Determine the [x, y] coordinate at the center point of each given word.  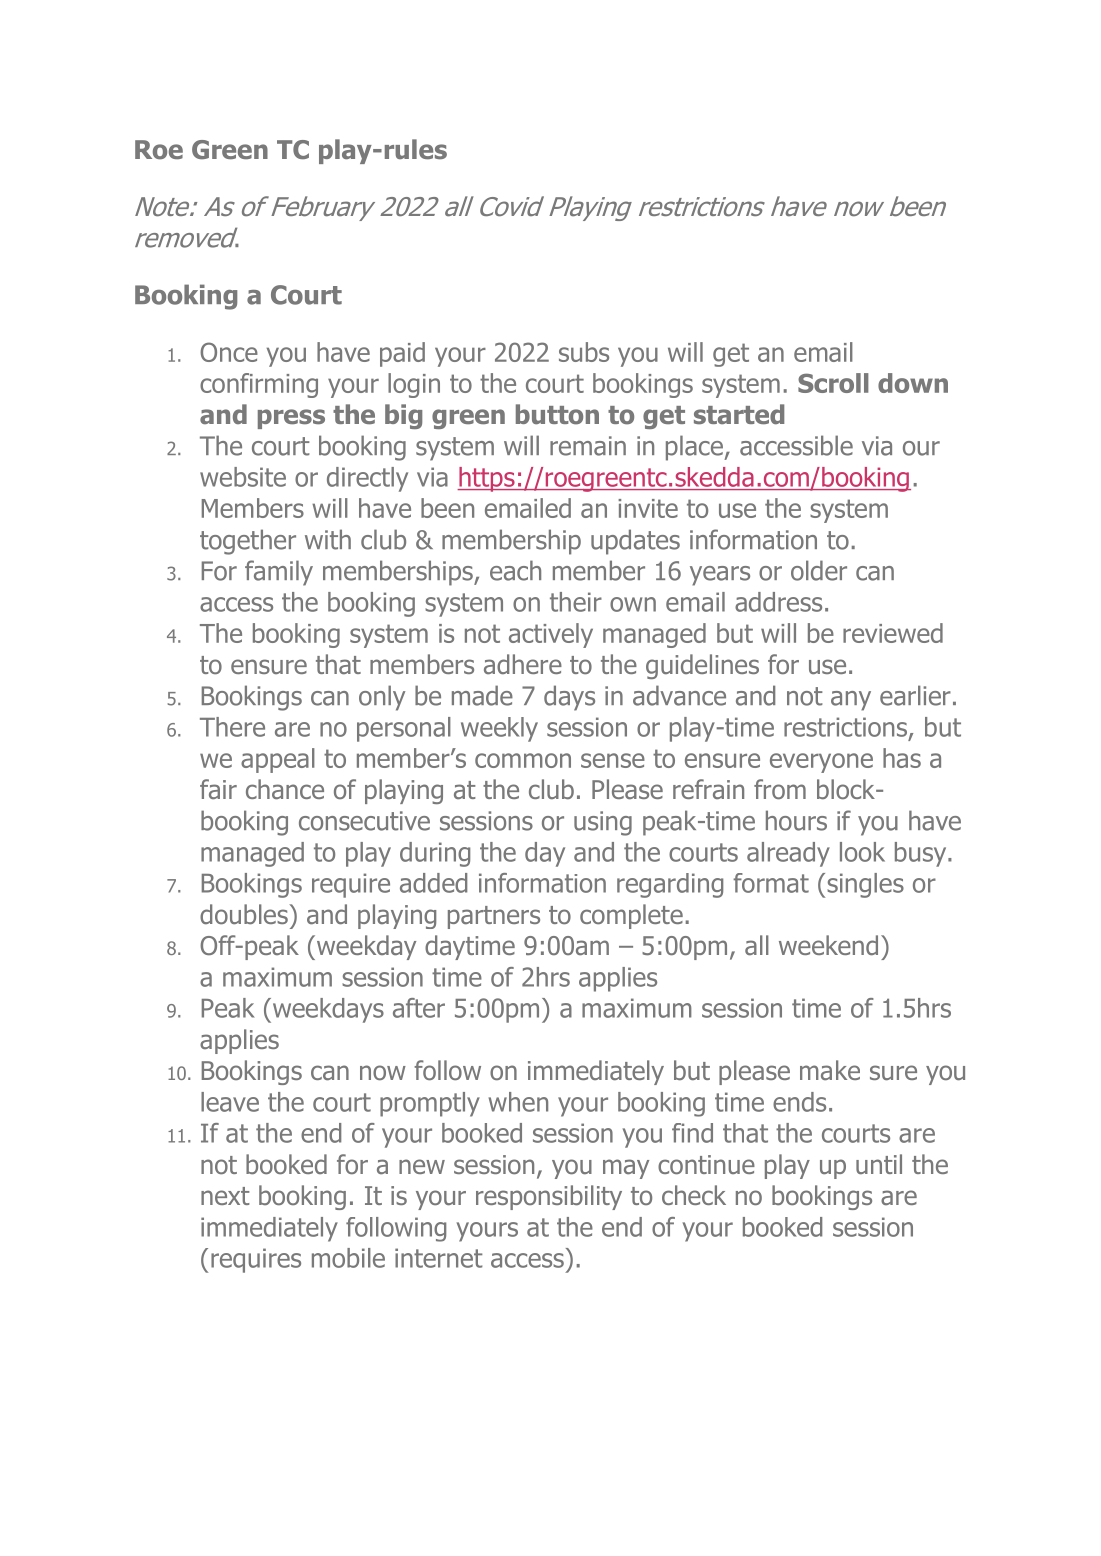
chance [285, 789]
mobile [348, 1258]
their [576, 602]
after [419, 1008]
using [603, 823]
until [879, 1164]
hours [796, 820]
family [279, 573]
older [819, 570]
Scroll [833, 383]
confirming [259, 385]
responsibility [549, 1197]
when [518, 1102]
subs [584, 352]
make [830, 1070]
